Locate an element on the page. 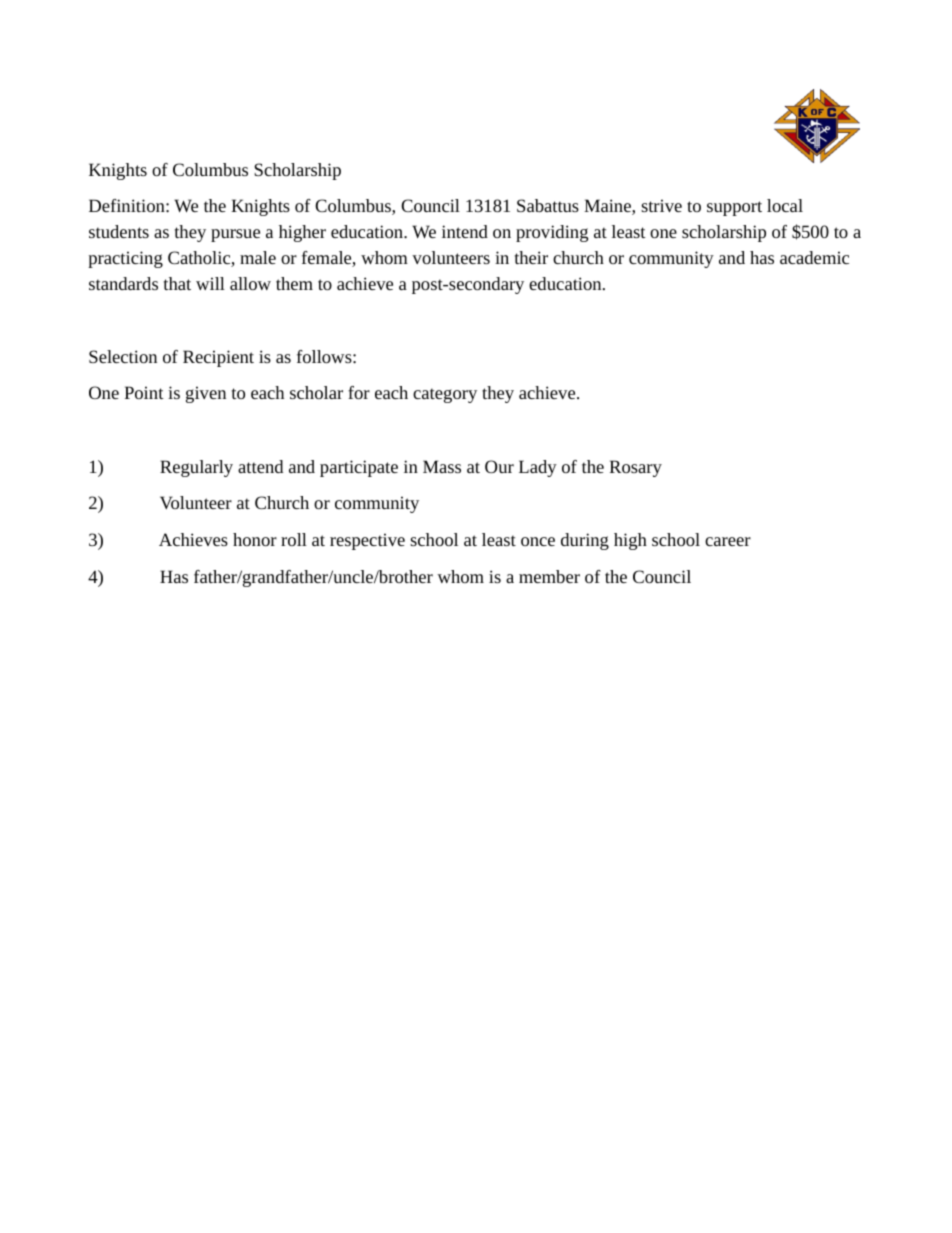 The width and height of the page is (952, 1233). Rosary is located at coordinates (636, 468).
